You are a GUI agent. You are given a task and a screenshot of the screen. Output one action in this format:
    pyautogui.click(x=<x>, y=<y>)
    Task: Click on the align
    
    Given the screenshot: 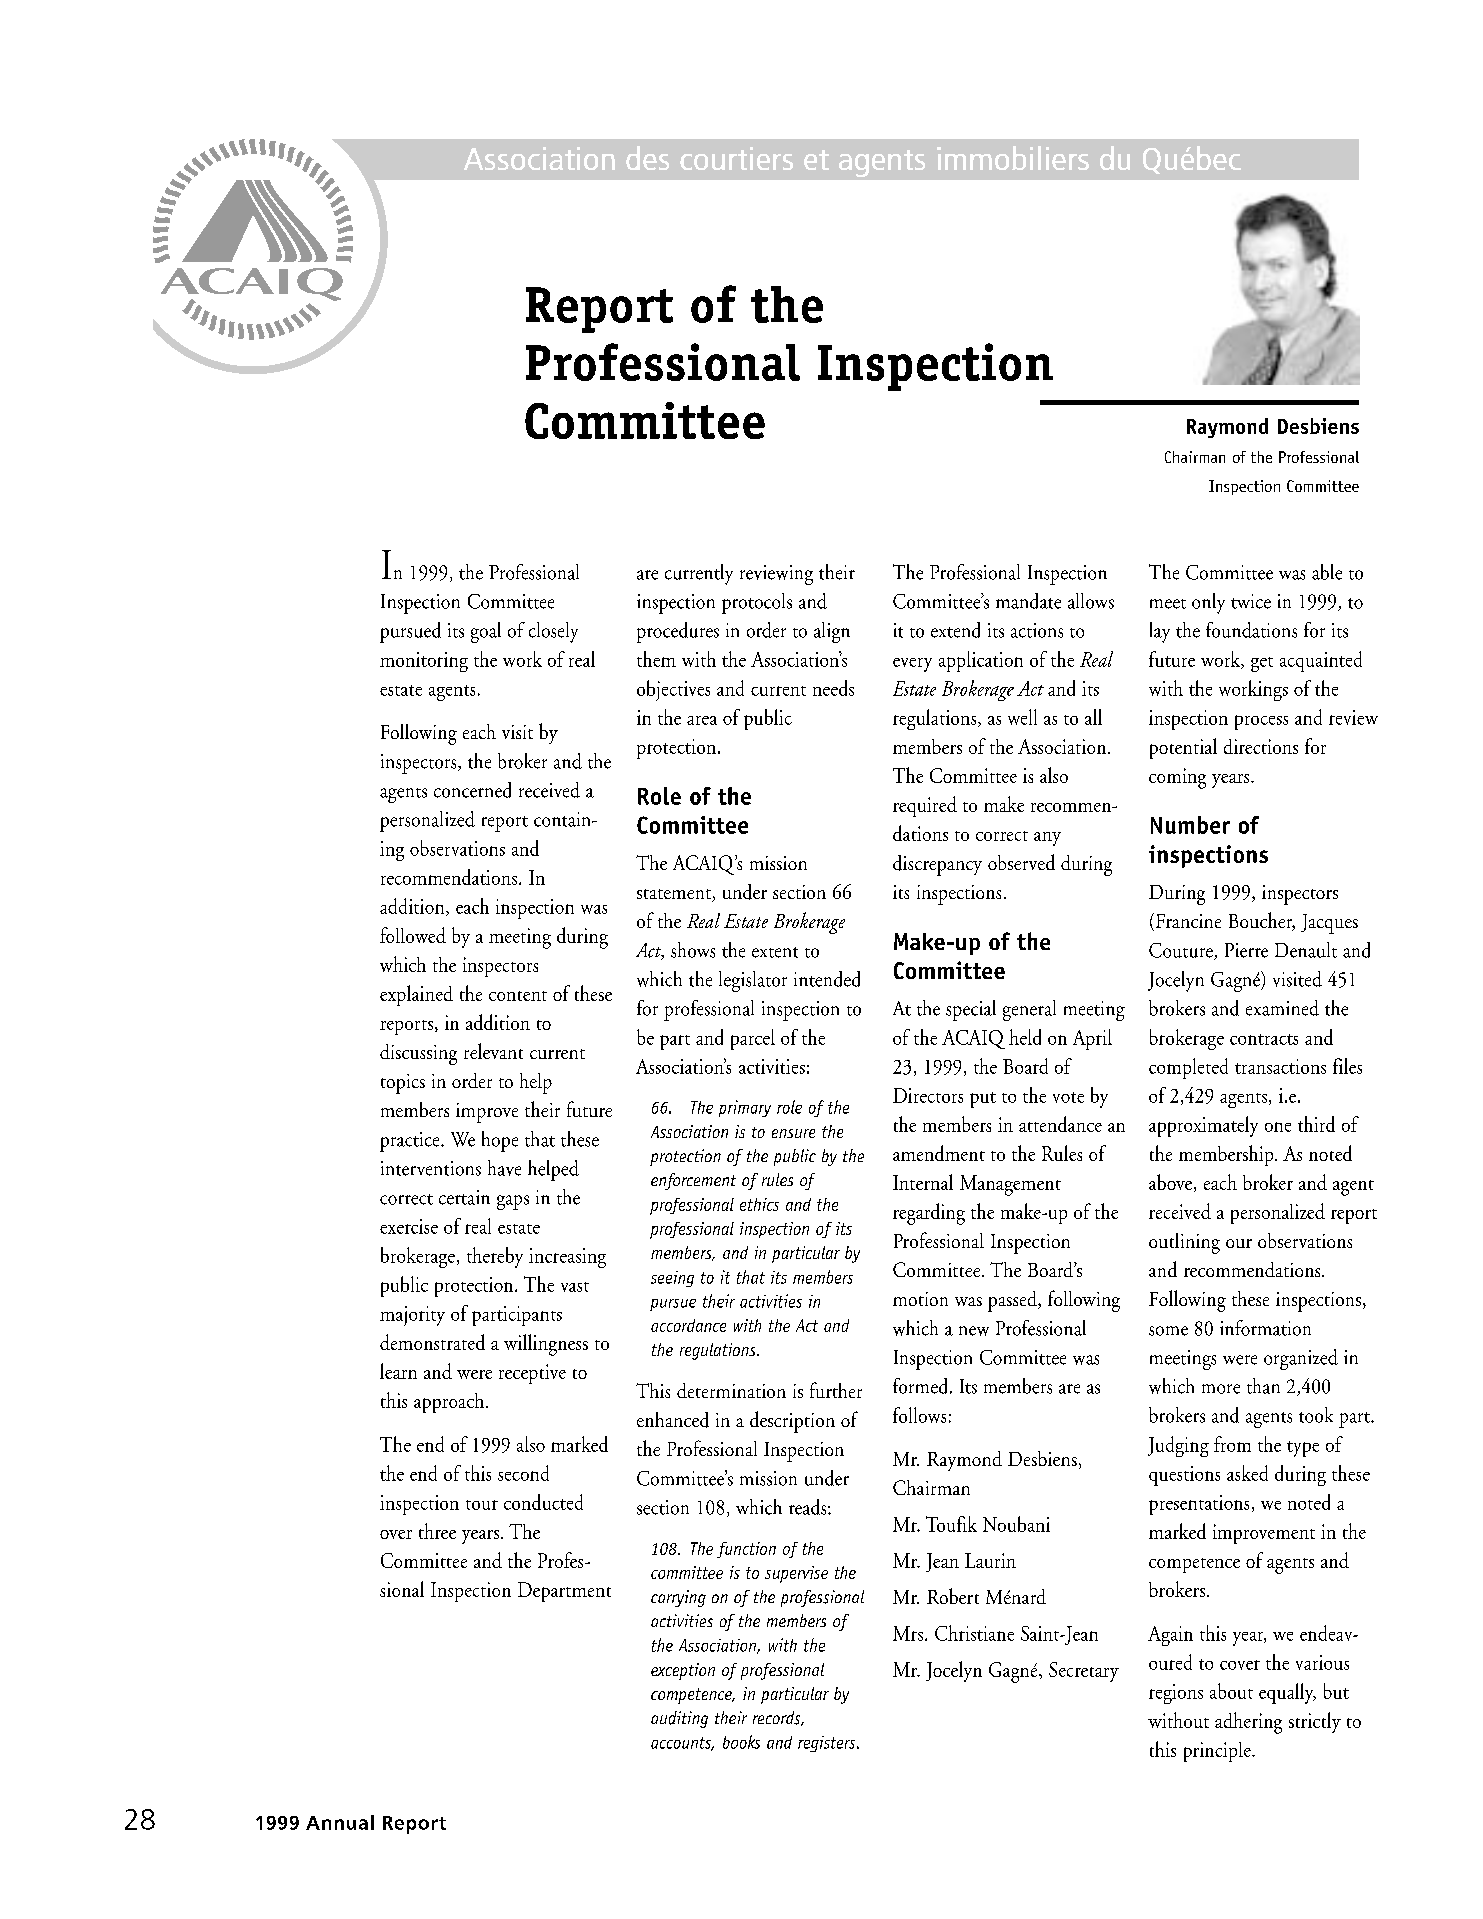 What is the action you would take?
    pyautogui.click(x=832, y=632)
